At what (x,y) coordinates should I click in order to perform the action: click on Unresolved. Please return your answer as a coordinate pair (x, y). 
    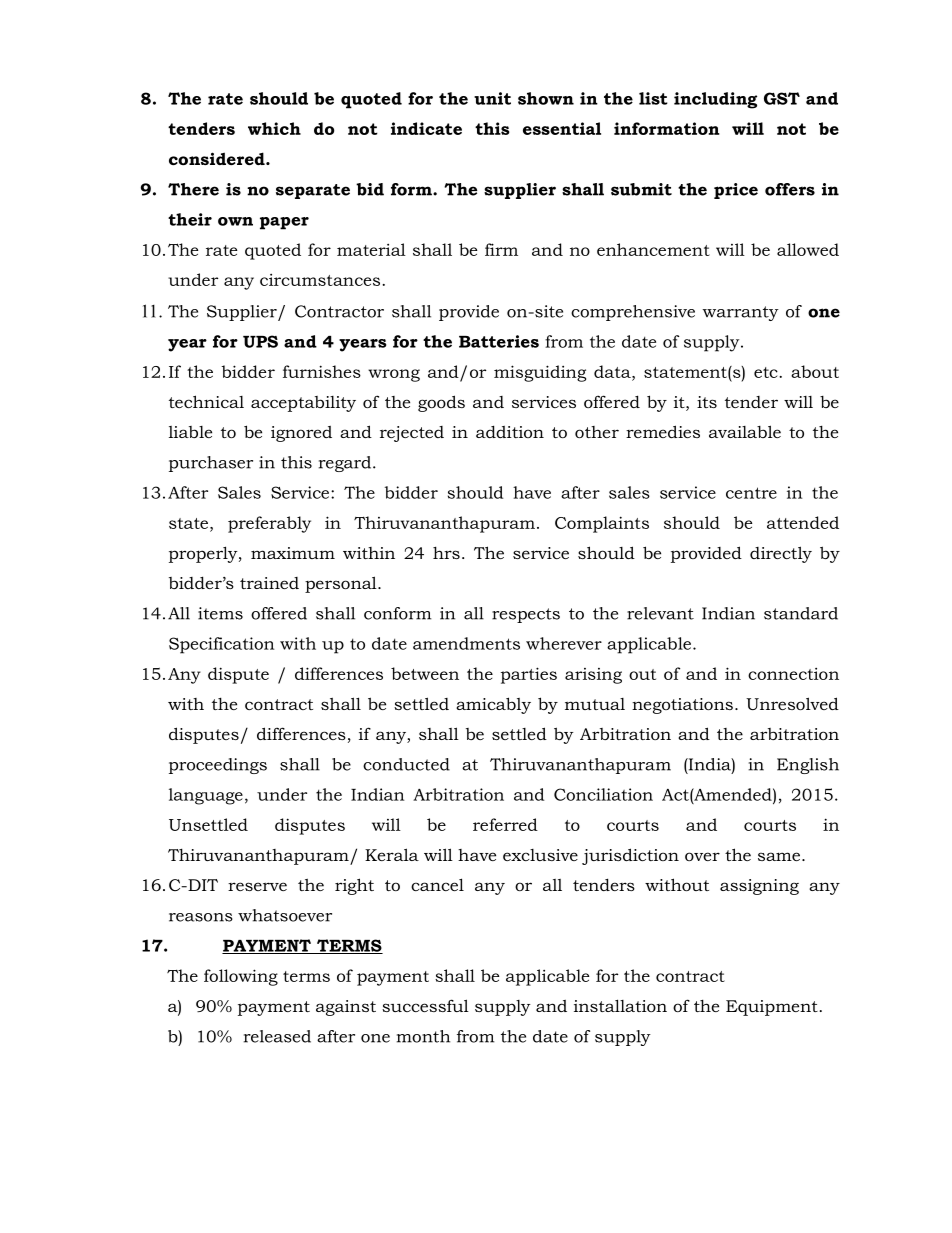
    Looking at the image, I should click on (792, 703).
